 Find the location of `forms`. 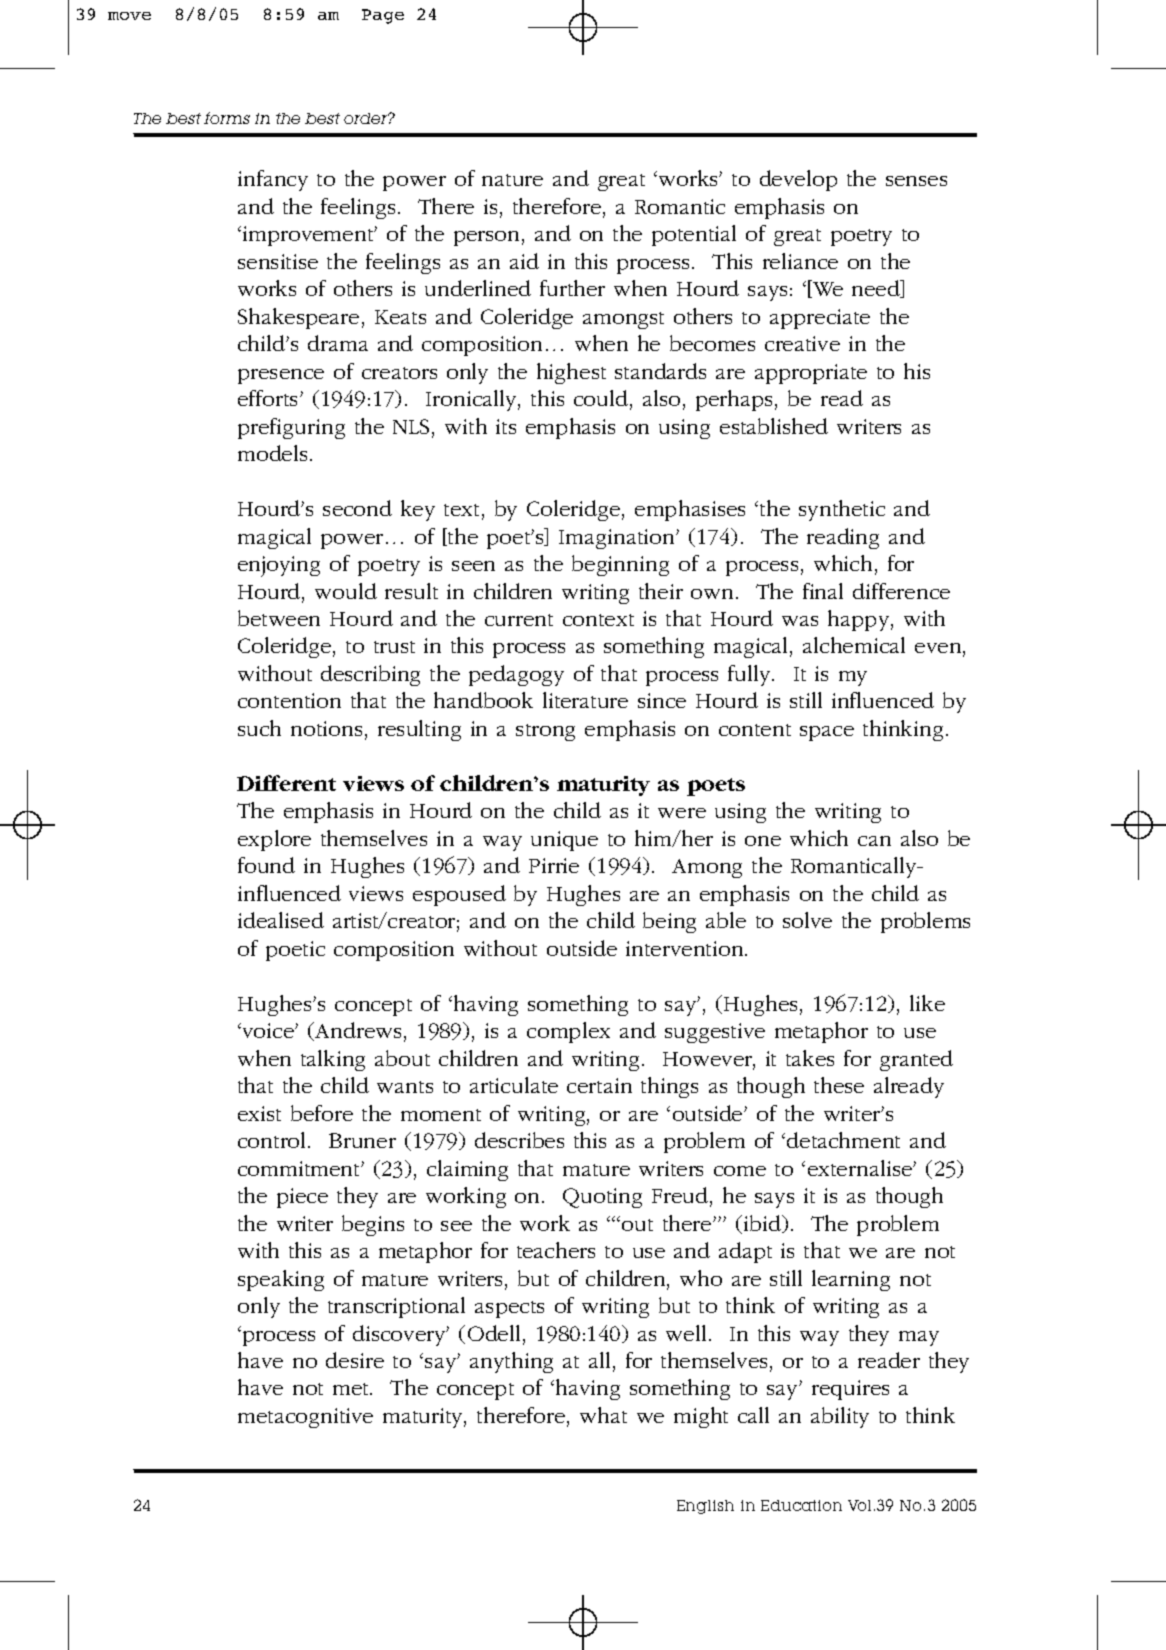

forms is located at coordinates (227, 118).
